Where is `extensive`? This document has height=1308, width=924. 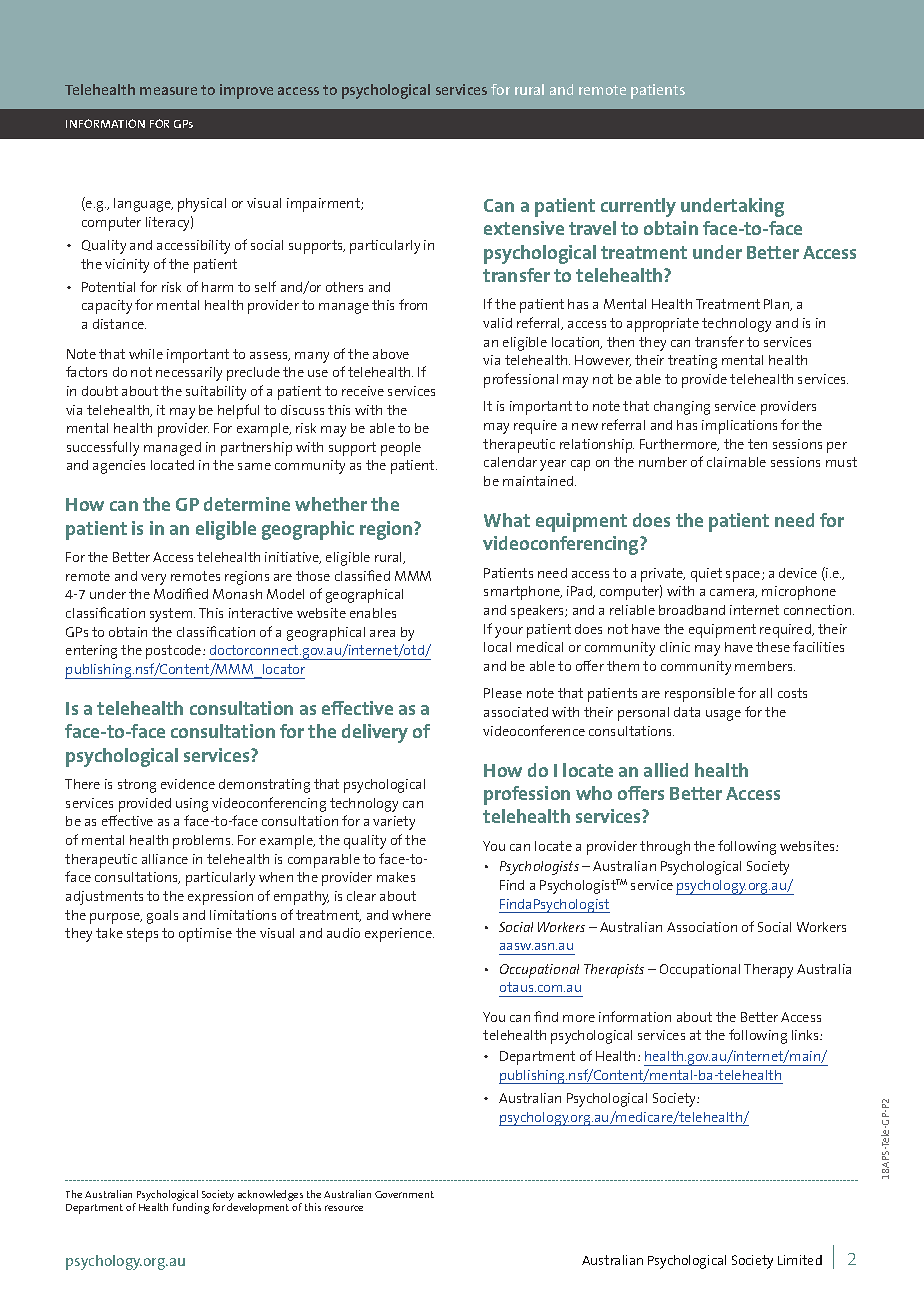
extensive is located at coordinates (524, 228).
